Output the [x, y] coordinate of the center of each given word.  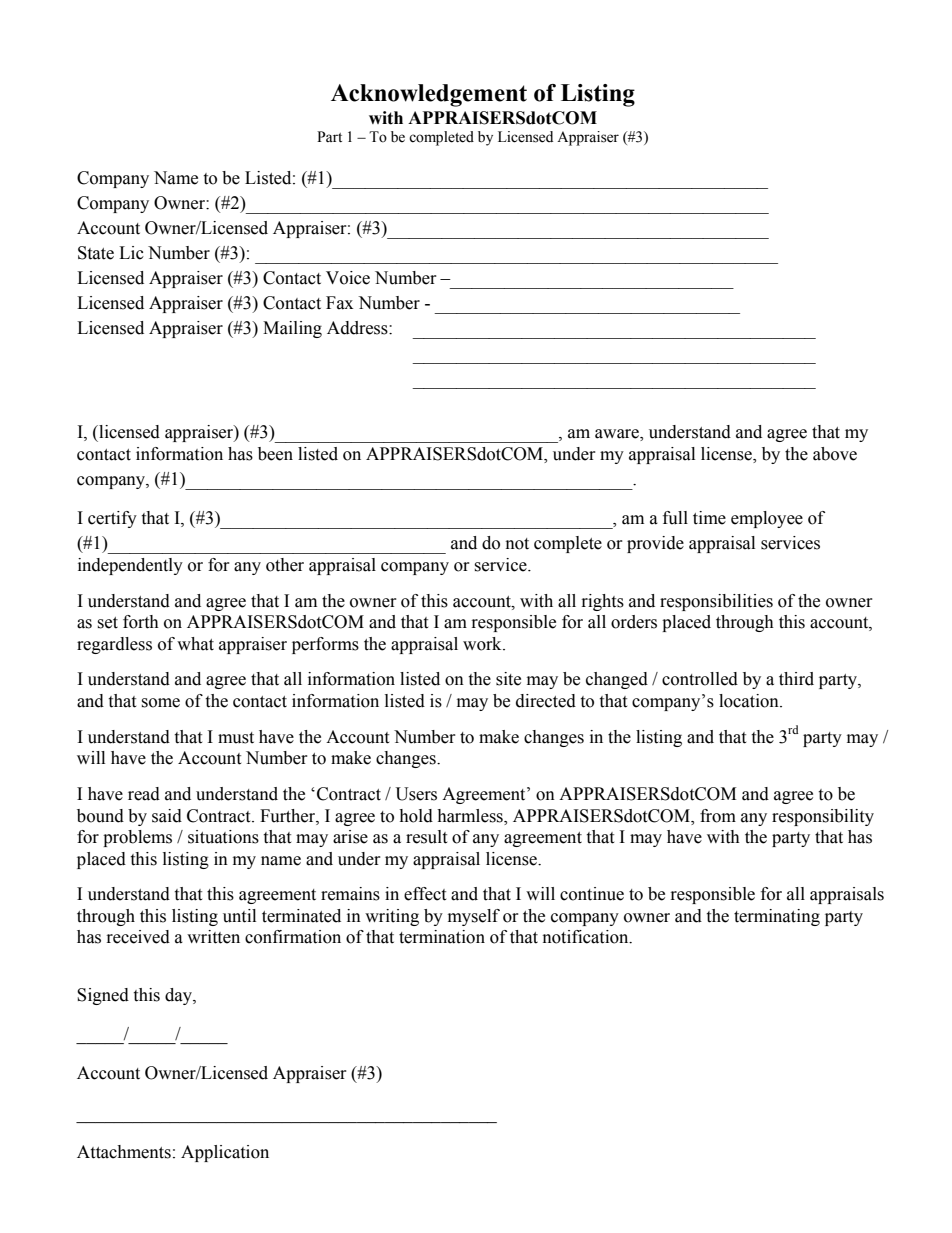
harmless [471, 816]
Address [358, 328]
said [167, 816]
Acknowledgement [429, 95]
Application [225, 1153]
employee [767, 519]
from [718, 816]
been [275, 454]
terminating [777, 917]
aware [618, 435]
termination [442, 937]
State [96, 253]
